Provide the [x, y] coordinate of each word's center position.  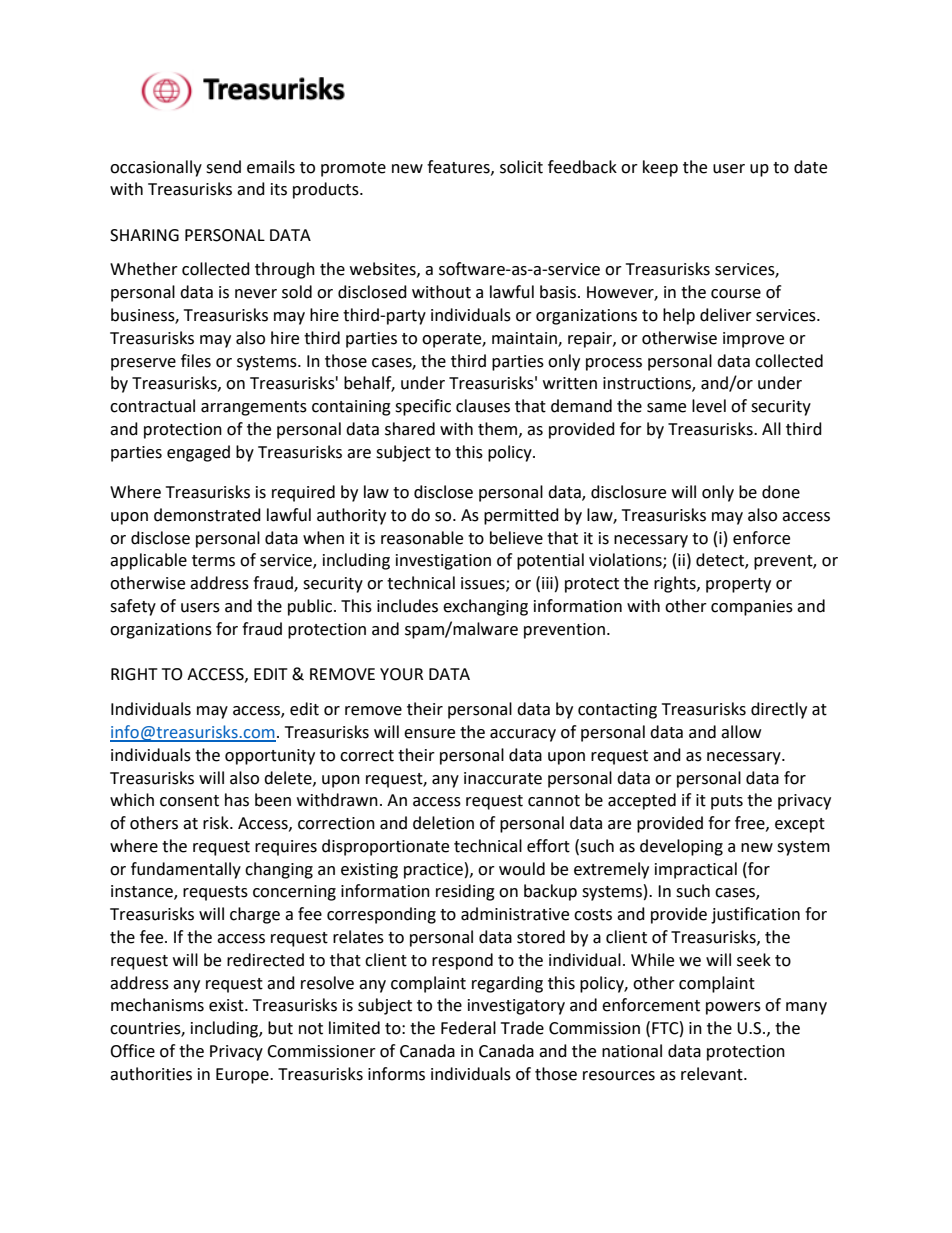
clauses [483, 406]
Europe [243, 1076]
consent [189, 801]
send [223, 167]
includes [407, 606]
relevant [713, 1074]
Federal [468, 1028]
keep [660, 168]
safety [133, 607]
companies [752, 608]
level [709, 406]
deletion [443, 823]
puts [727, 802]
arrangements [254, 408]
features [459, 167]
